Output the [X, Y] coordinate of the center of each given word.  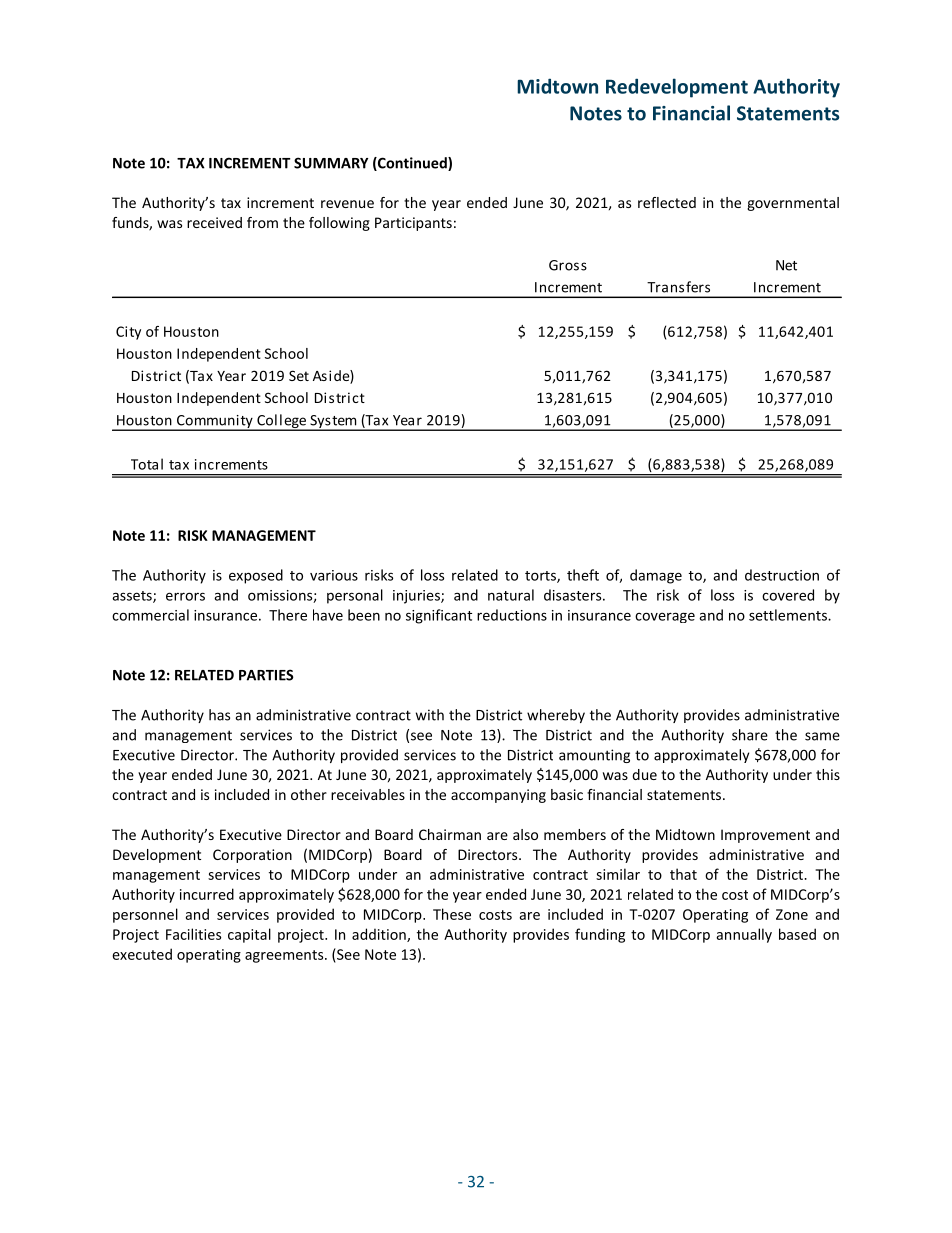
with [430, 715]
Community [215, 422]
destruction [782, 575]
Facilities [193, 934]
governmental [793, 204]
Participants [413, 224]
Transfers [678, 287]
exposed [256, 576]
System [333, 422]
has [219, 715]
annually [744, 935]
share [750, 735]
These [452, 914]
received [214, 222]
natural [511, 595]
